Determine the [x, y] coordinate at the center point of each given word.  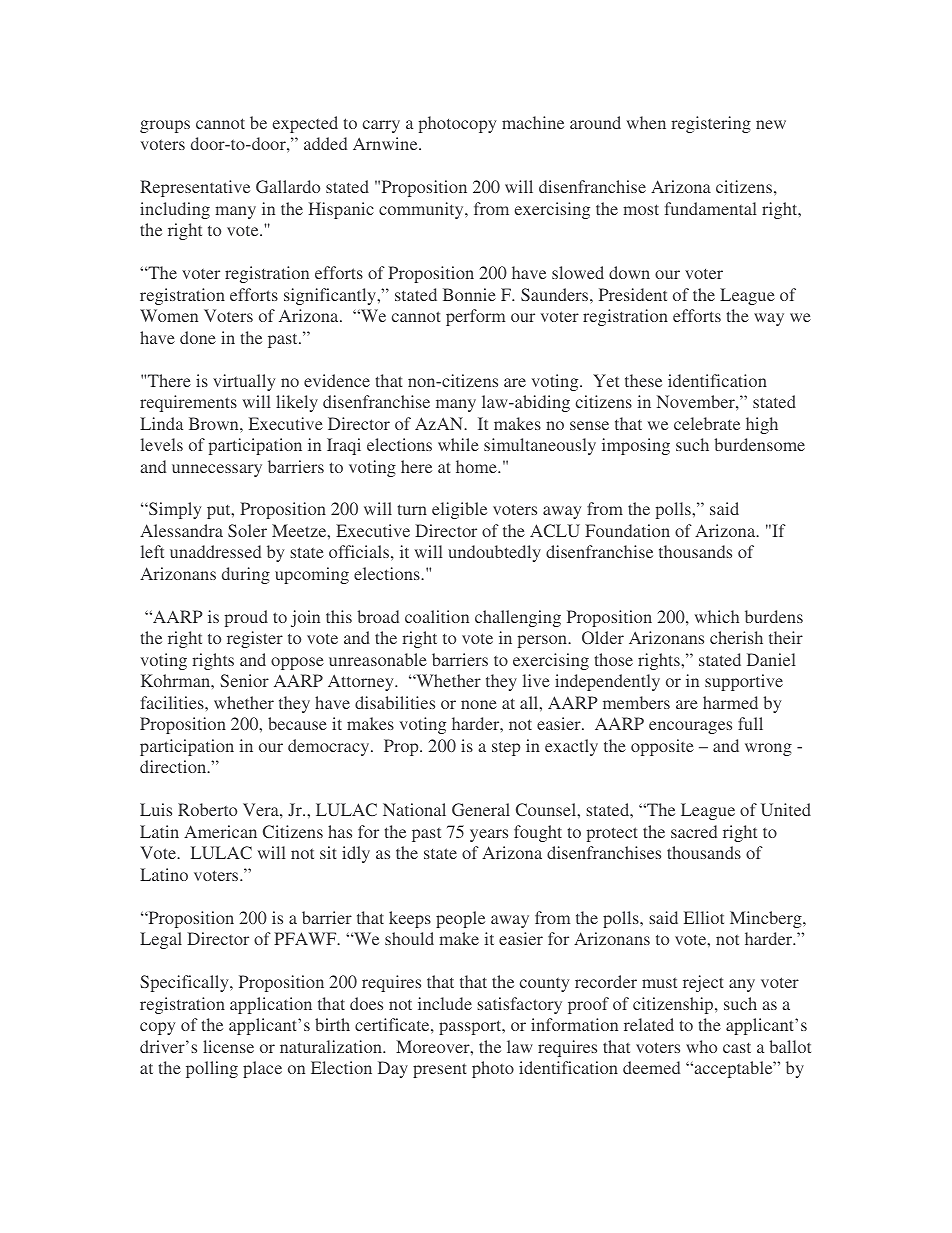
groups [165, 126]
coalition [437, 616]
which [717, 616]
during [246, 575]
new [771, 124]
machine [533, 122]
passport [471, 1027]
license [228, 1046]
